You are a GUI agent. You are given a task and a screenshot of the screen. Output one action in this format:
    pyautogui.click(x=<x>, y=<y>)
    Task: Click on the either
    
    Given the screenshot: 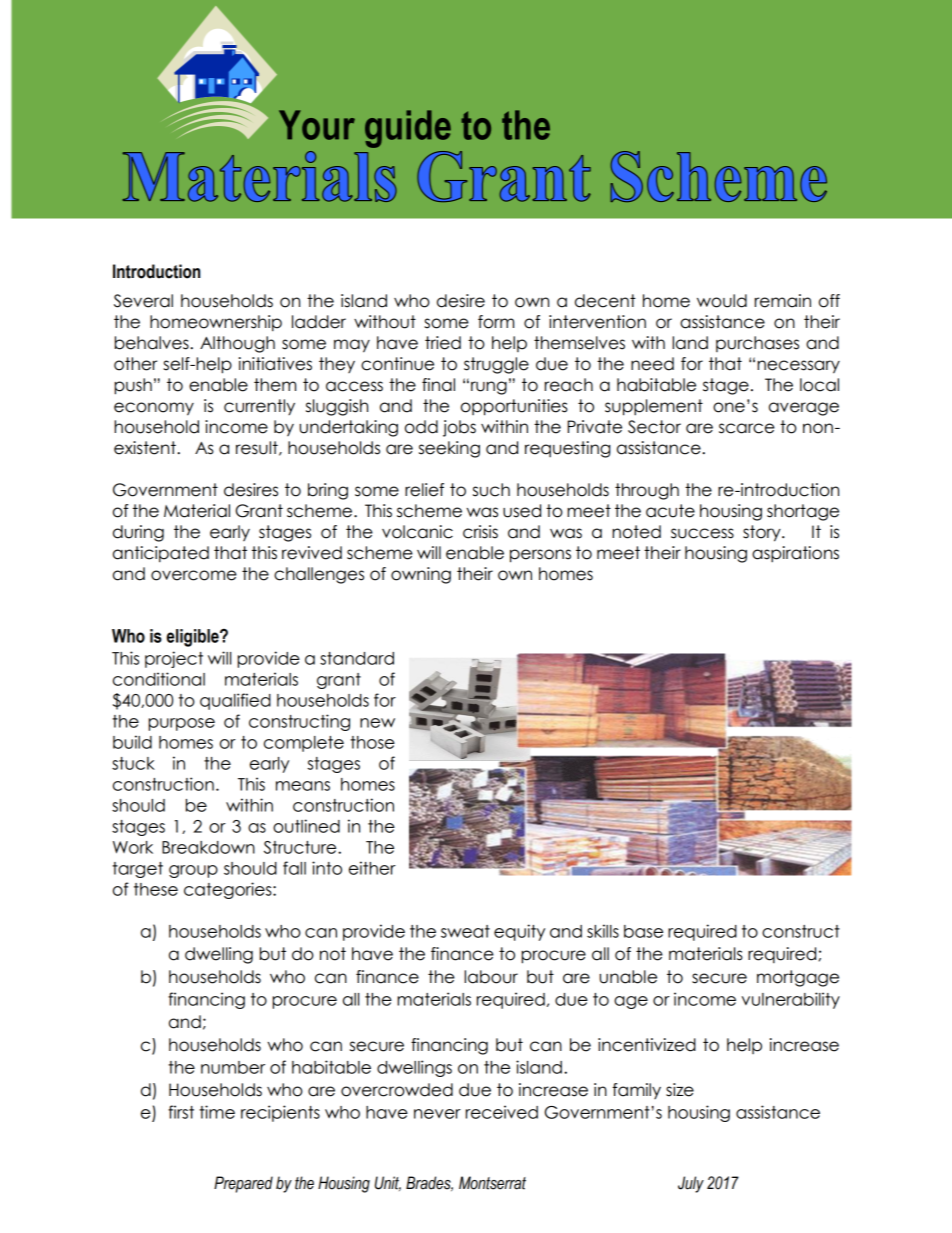 What is the action you would take?
    pyautogui.click(x=372, y=868)
